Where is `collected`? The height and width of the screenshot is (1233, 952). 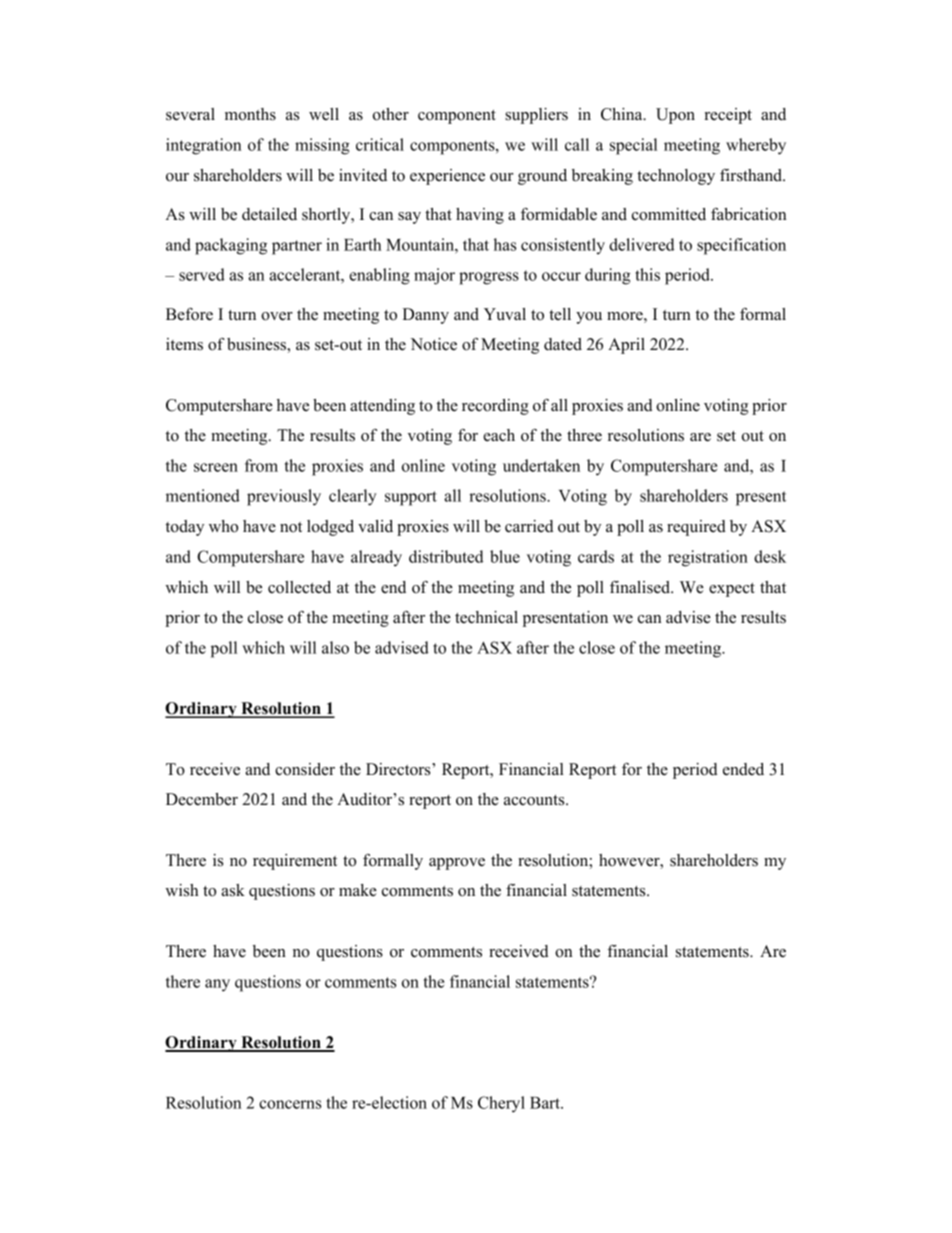 collected is located at coordinates (299, 587).
